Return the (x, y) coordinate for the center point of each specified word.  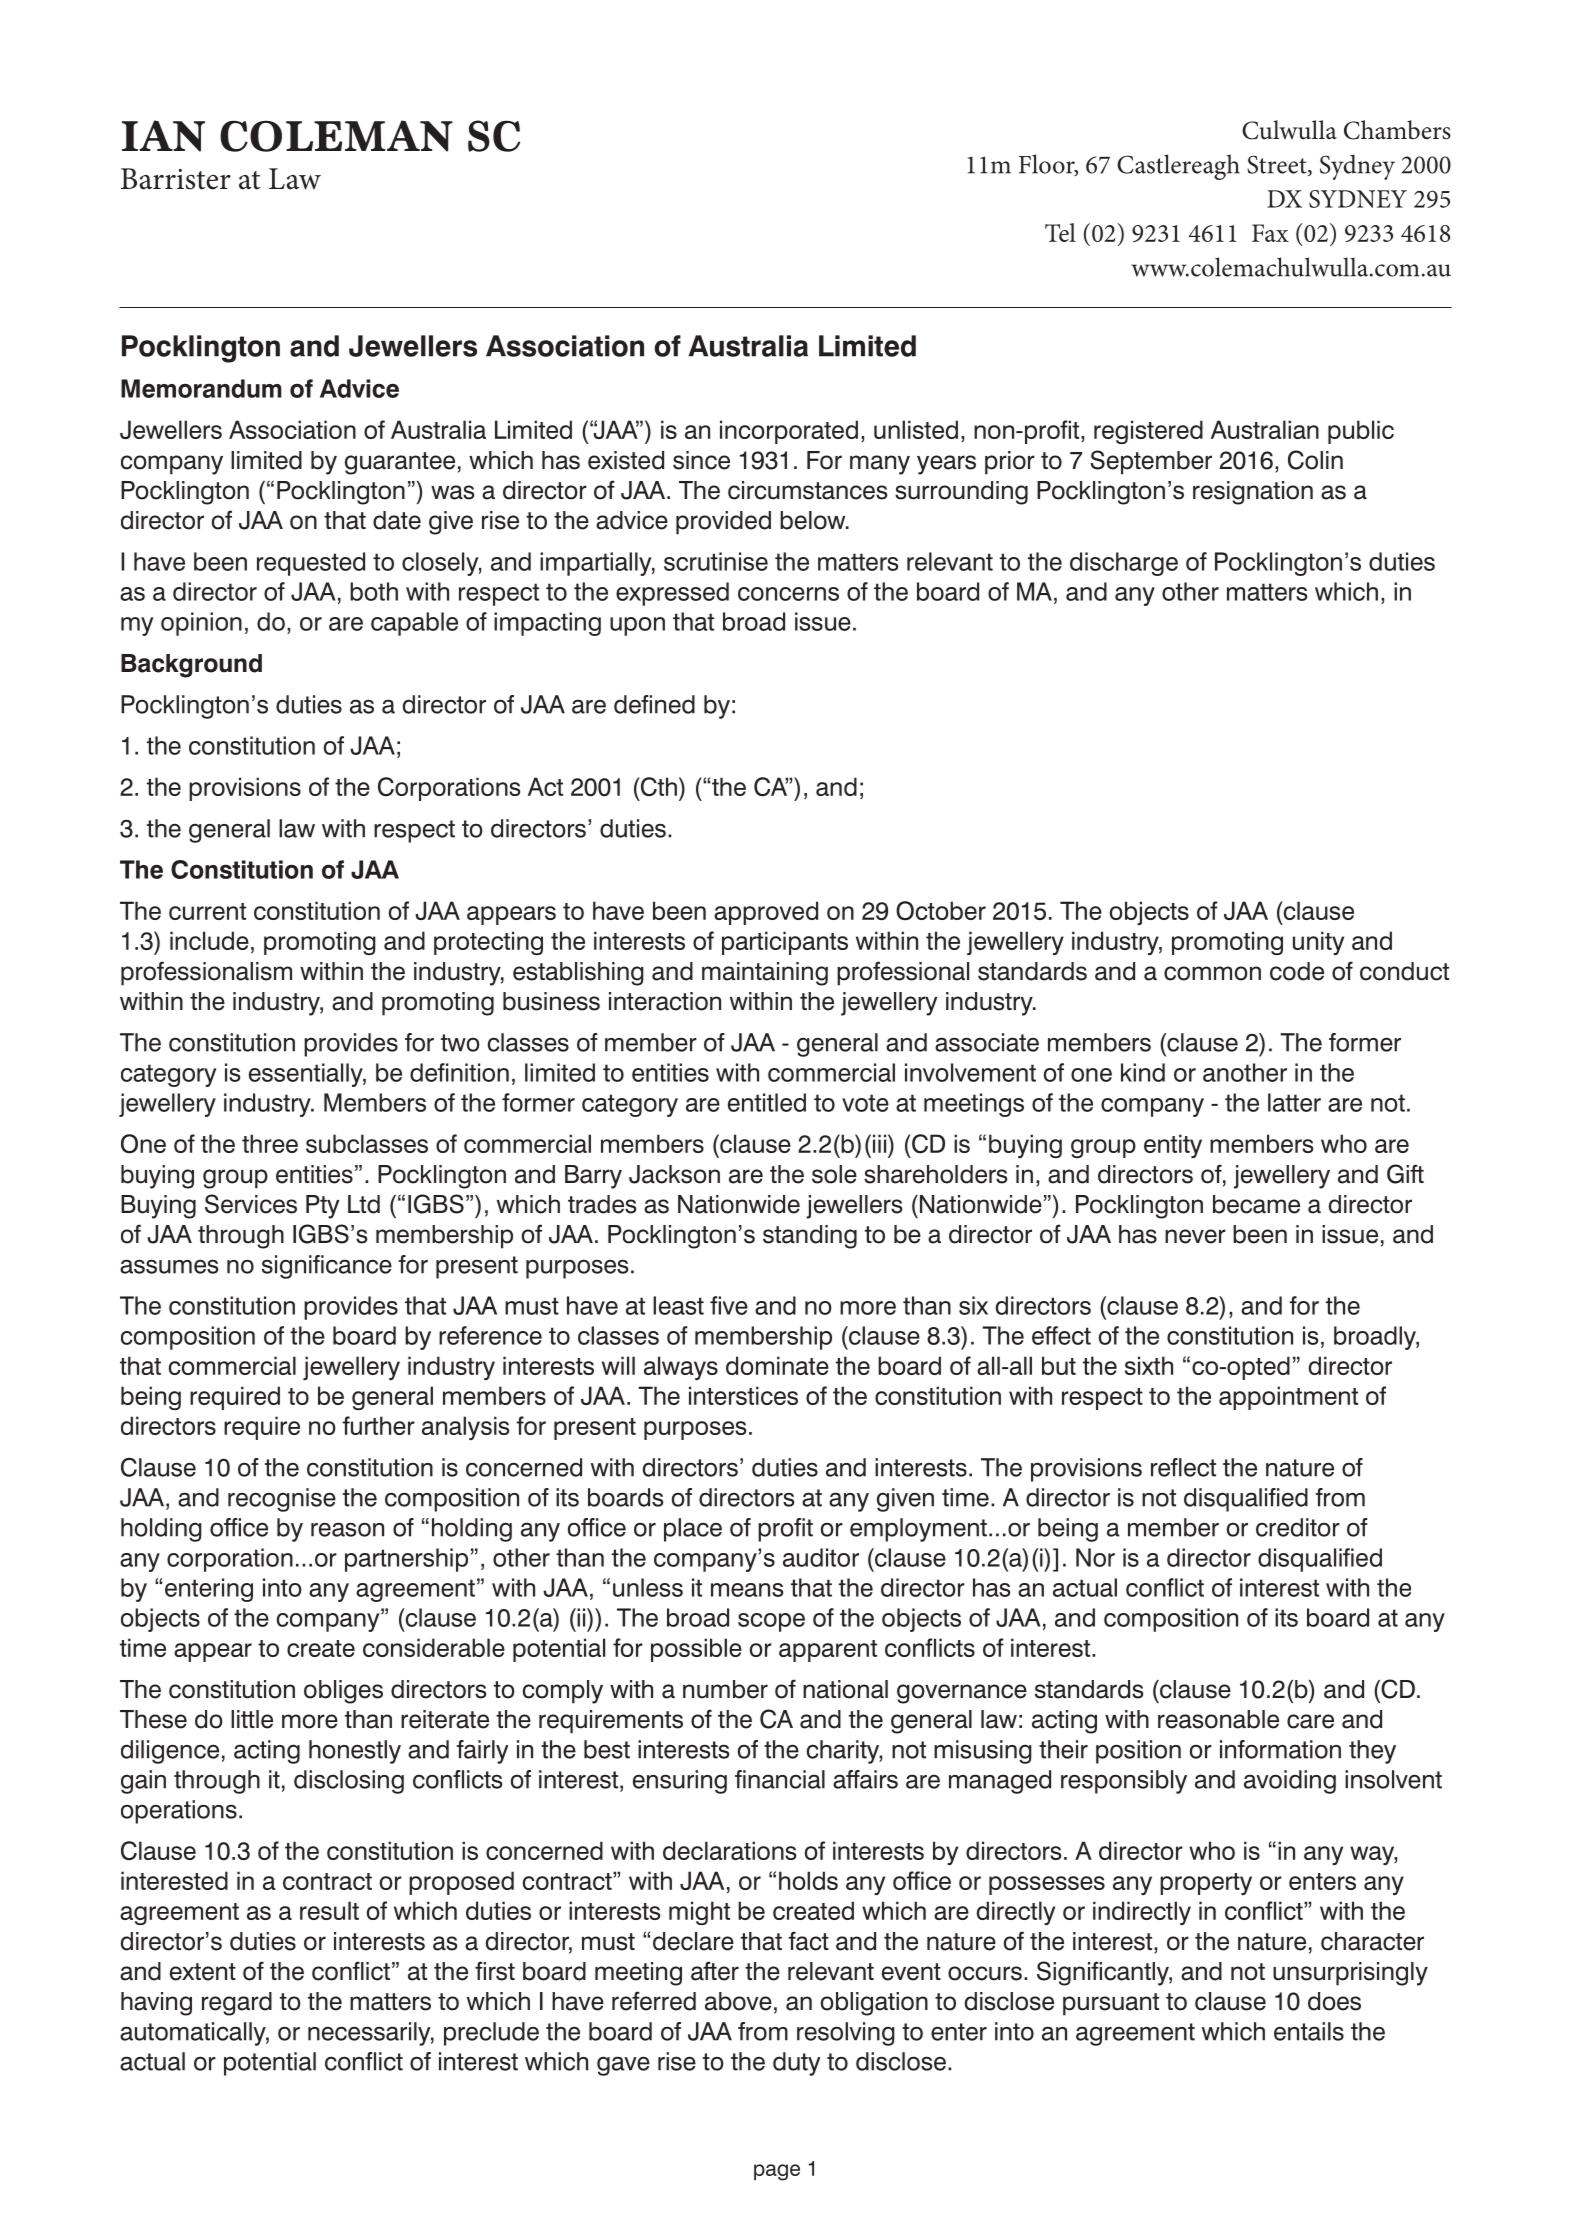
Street (1278, 165)
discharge (1124, 564)
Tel (1060, 232)
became (1256, 1204)
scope (771, 1622)
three (270, 1143)
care (1310, 1721)
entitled (767, 1102)
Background (191, 666)
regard (237, 2004)
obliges (343, 1692)
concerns (788, 594)
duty (797, 2064)
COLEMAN (336, 136)
